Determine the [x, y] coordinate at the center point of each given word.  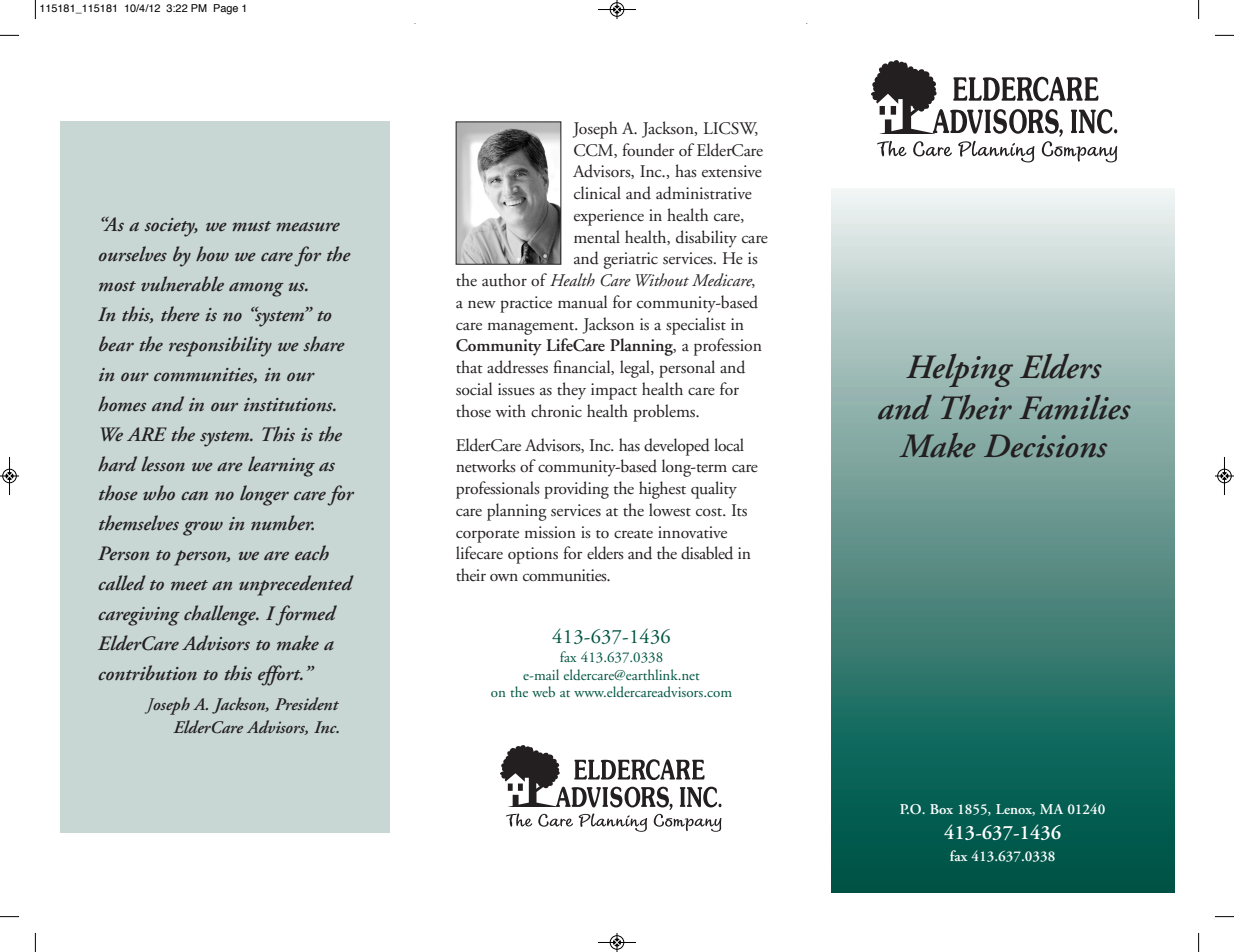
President [307, 703]
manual [582, 301]
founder [648, 150]
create [633, 534]
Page [226, 9]
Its [739, 510]
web [543, 691]
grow [203, 528]
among [256, 289]
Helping [959, 370]
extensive [732, 171]
